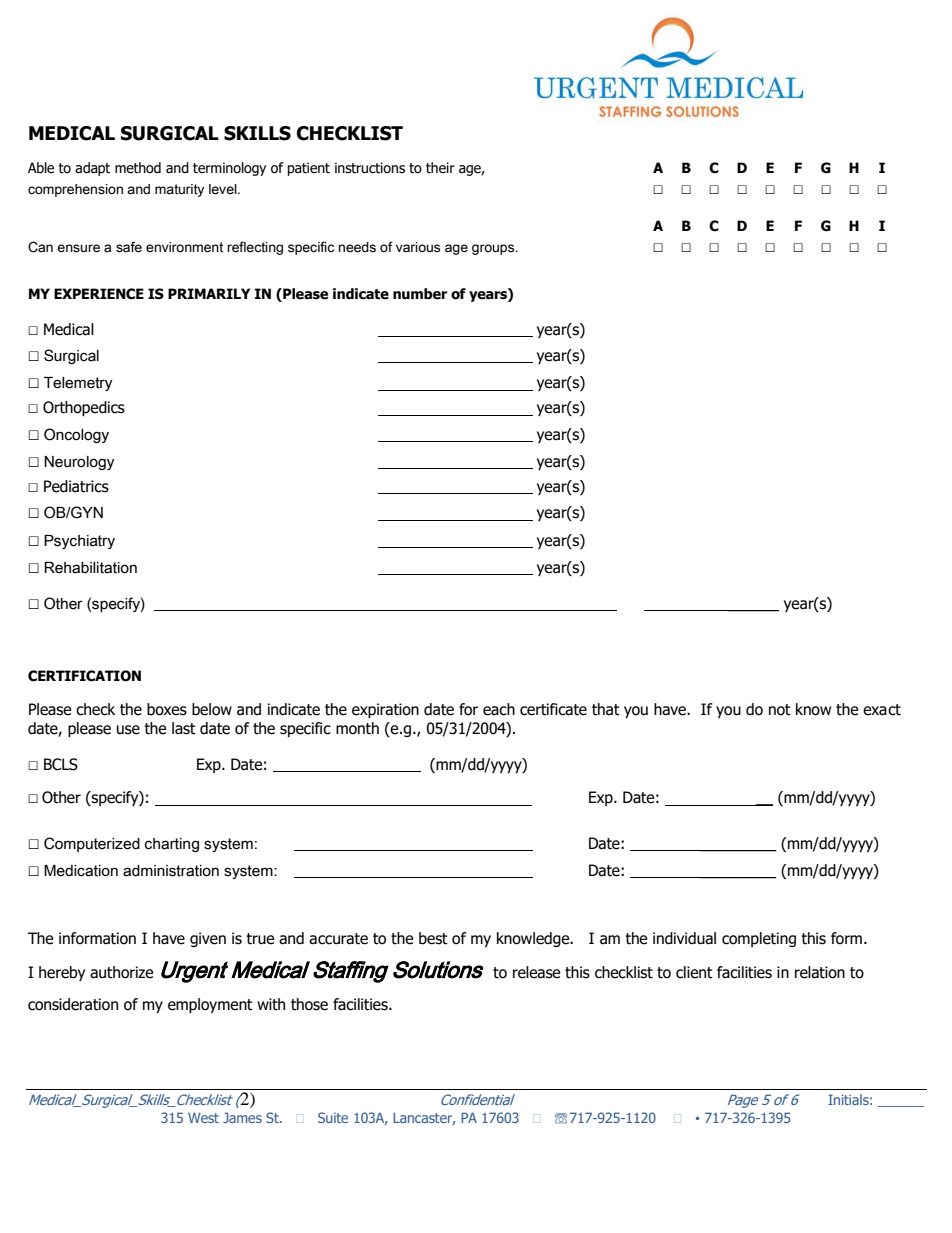  I want to click on West, so click(203, 1118).
